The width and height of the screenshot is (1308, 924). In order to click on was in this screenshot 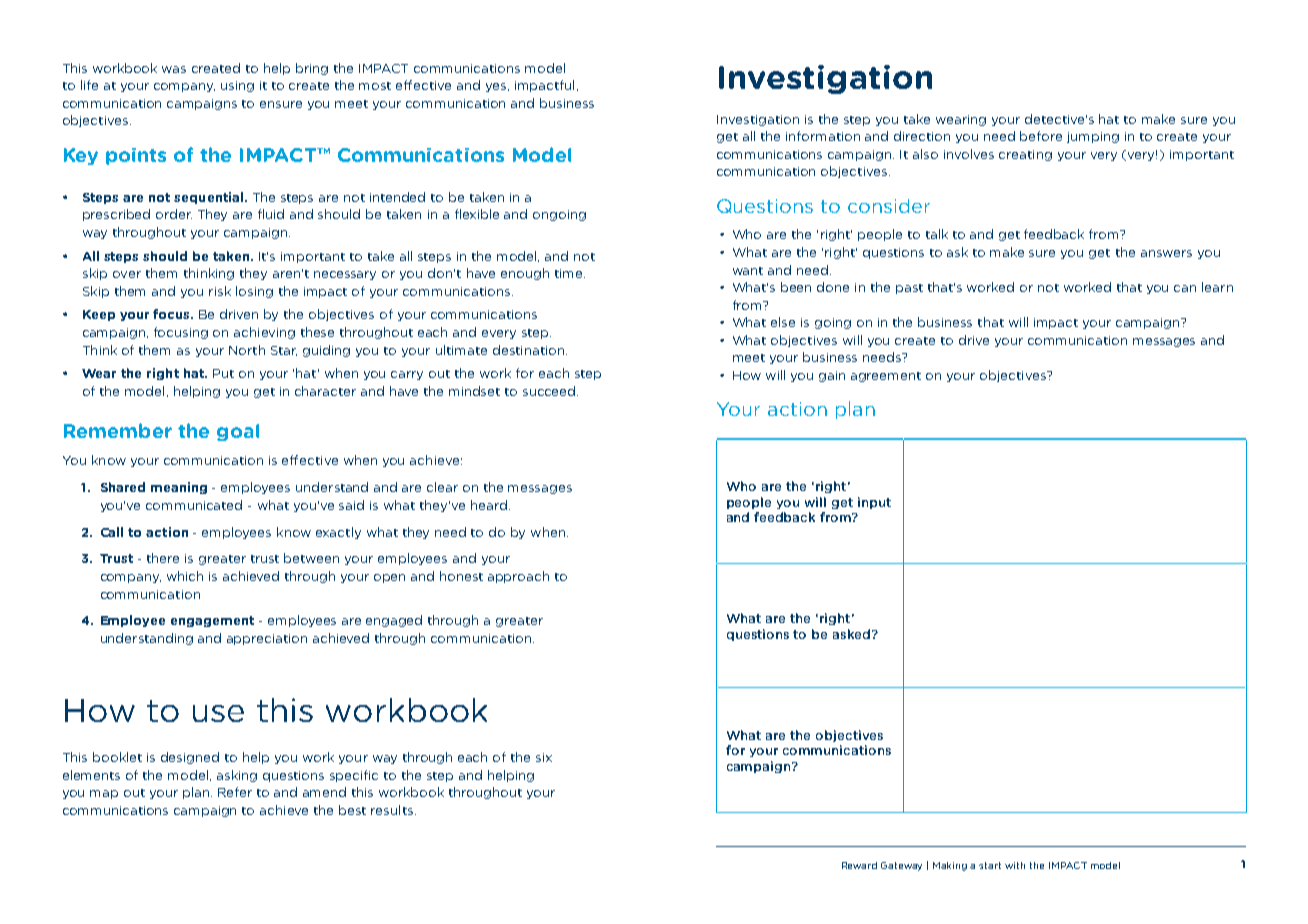, I will do `click(174, 69)`.
